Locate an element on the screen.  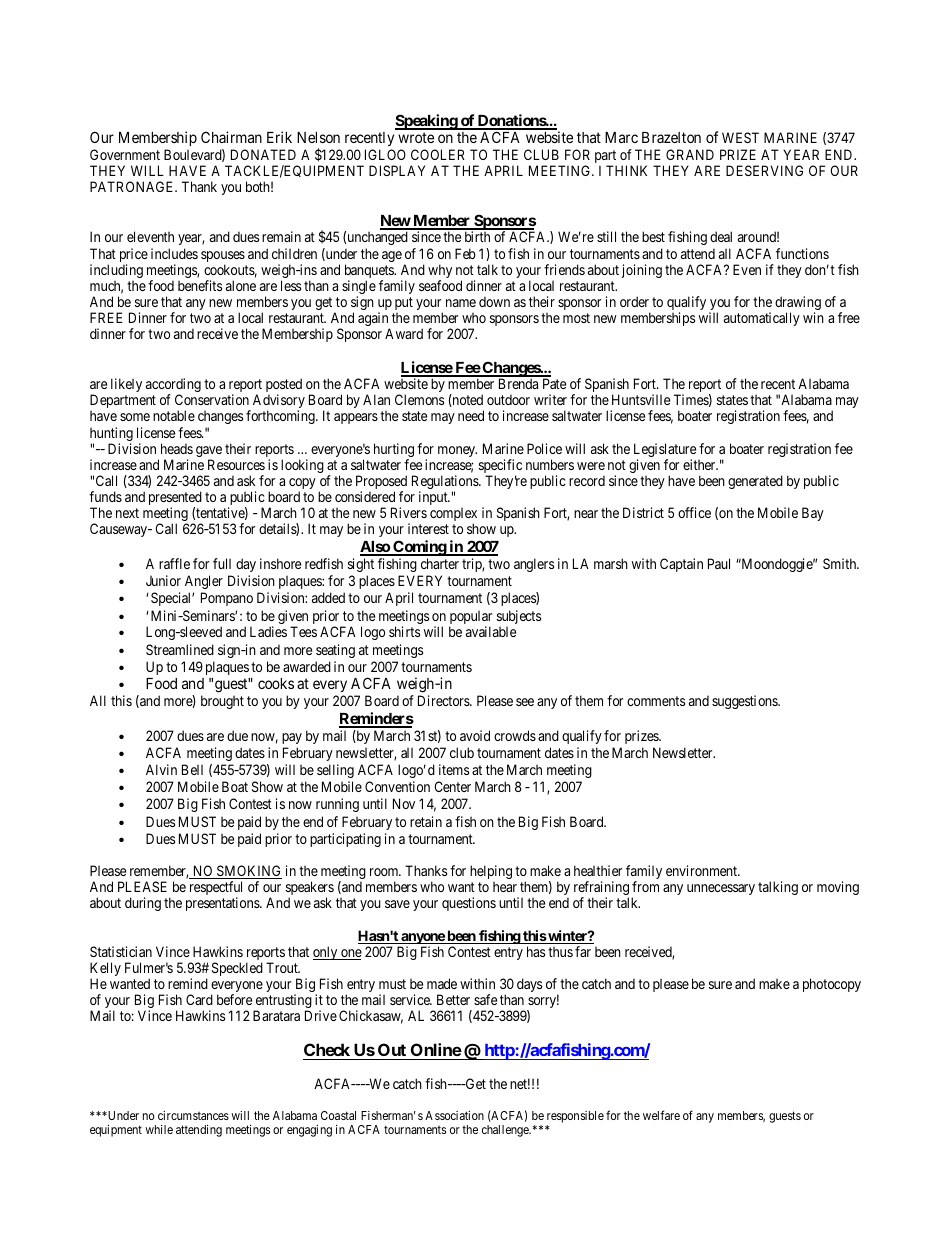
generated is located at coordinates (755, 482).
